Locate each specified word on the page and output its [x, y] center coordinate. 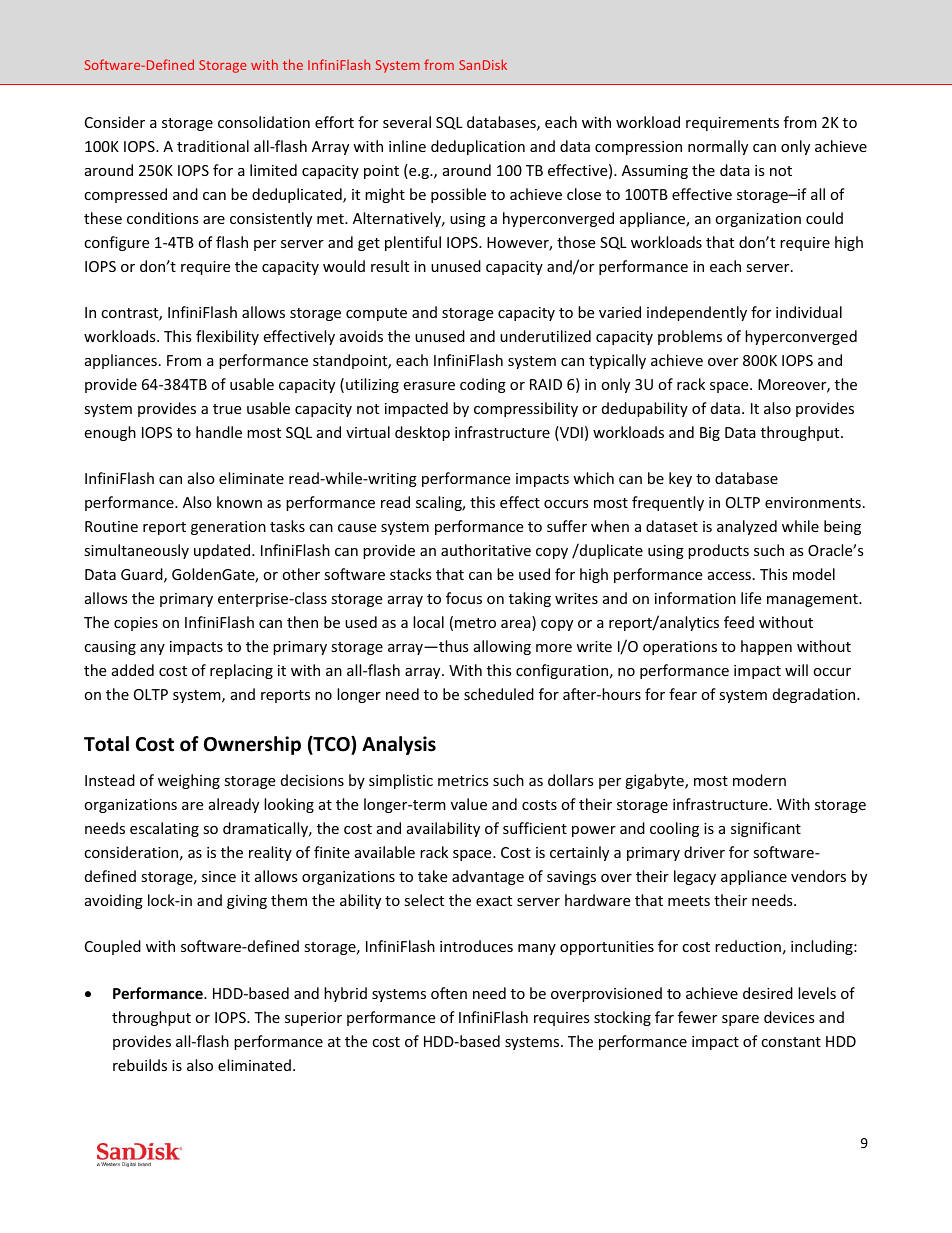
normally [718, 147]
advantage [488, 877]
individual [809, 312]
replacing [241, 671]
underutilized [545, 336]
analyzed [747, 527]
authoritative [486, 550]
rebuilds [140, 1065]
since [219, 876]
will [796, 670]
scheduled [499, 694]
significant [766, 829]
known [239, 502]
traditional [213, 146]
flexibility [227, 337]
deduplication [478, 147]
